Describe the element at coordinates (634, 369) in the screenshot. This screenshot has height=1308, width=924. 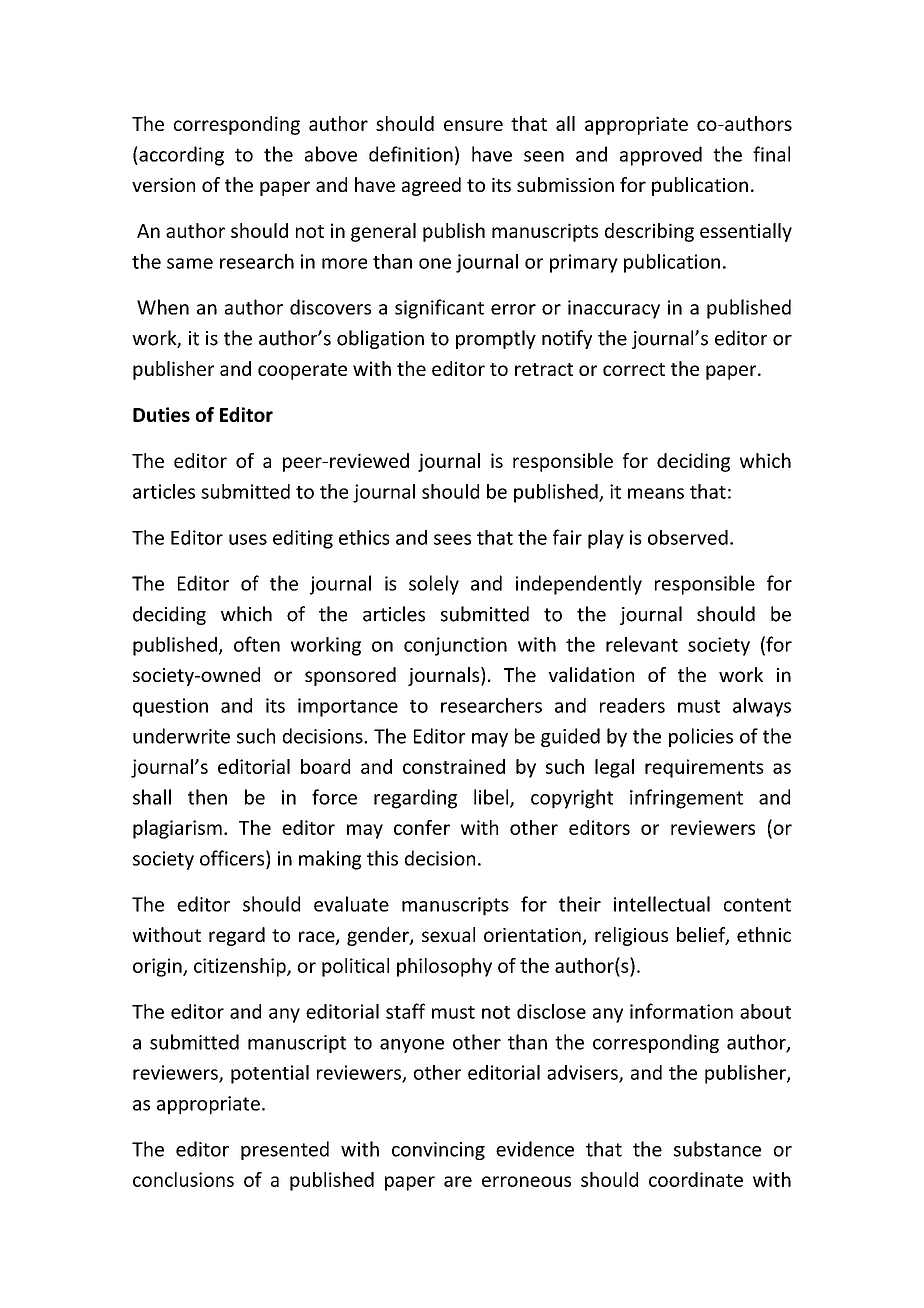
I see `correct` at that location.
